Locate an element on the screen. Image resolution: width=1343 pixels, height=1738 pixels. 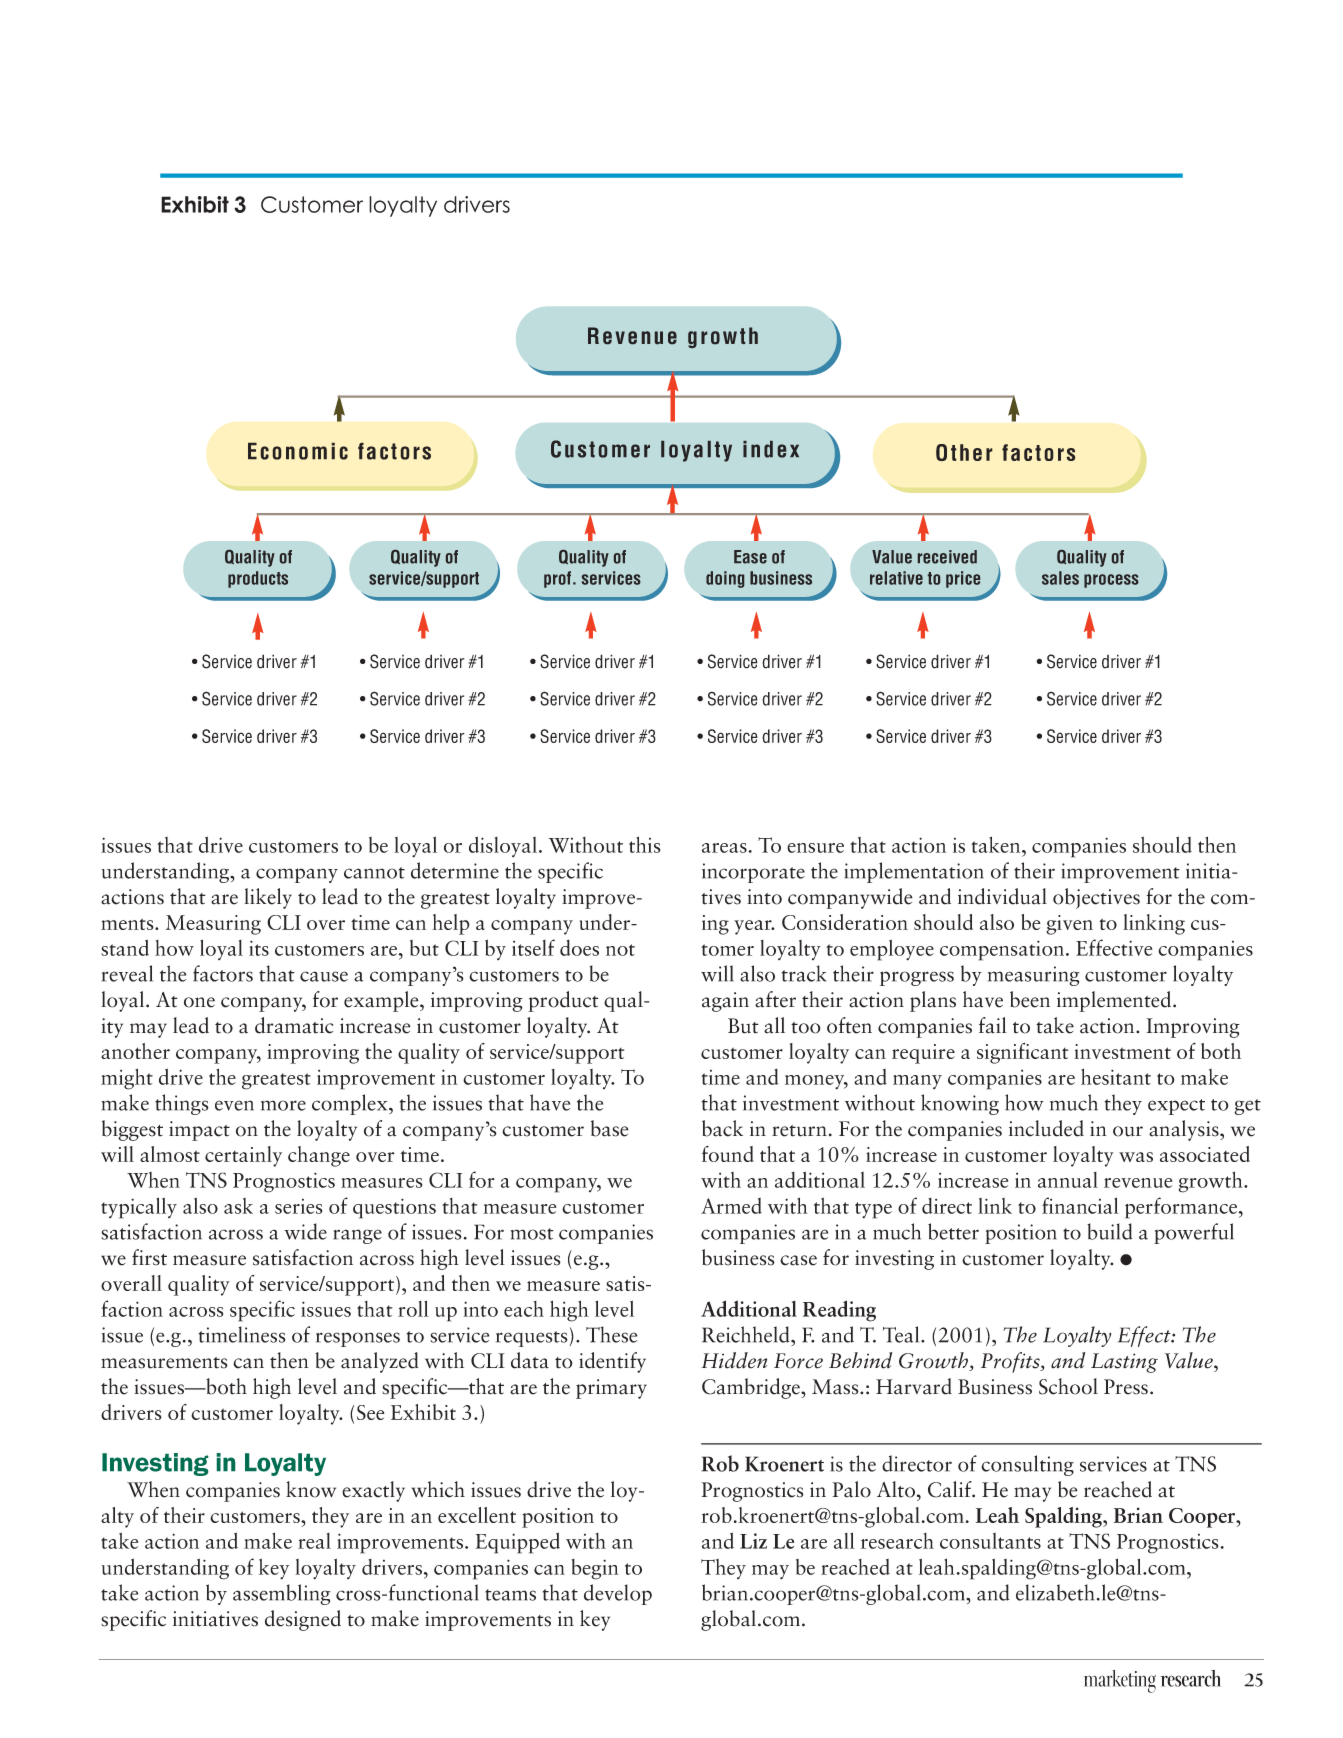
develop is located at coordinates (618, 1594).
